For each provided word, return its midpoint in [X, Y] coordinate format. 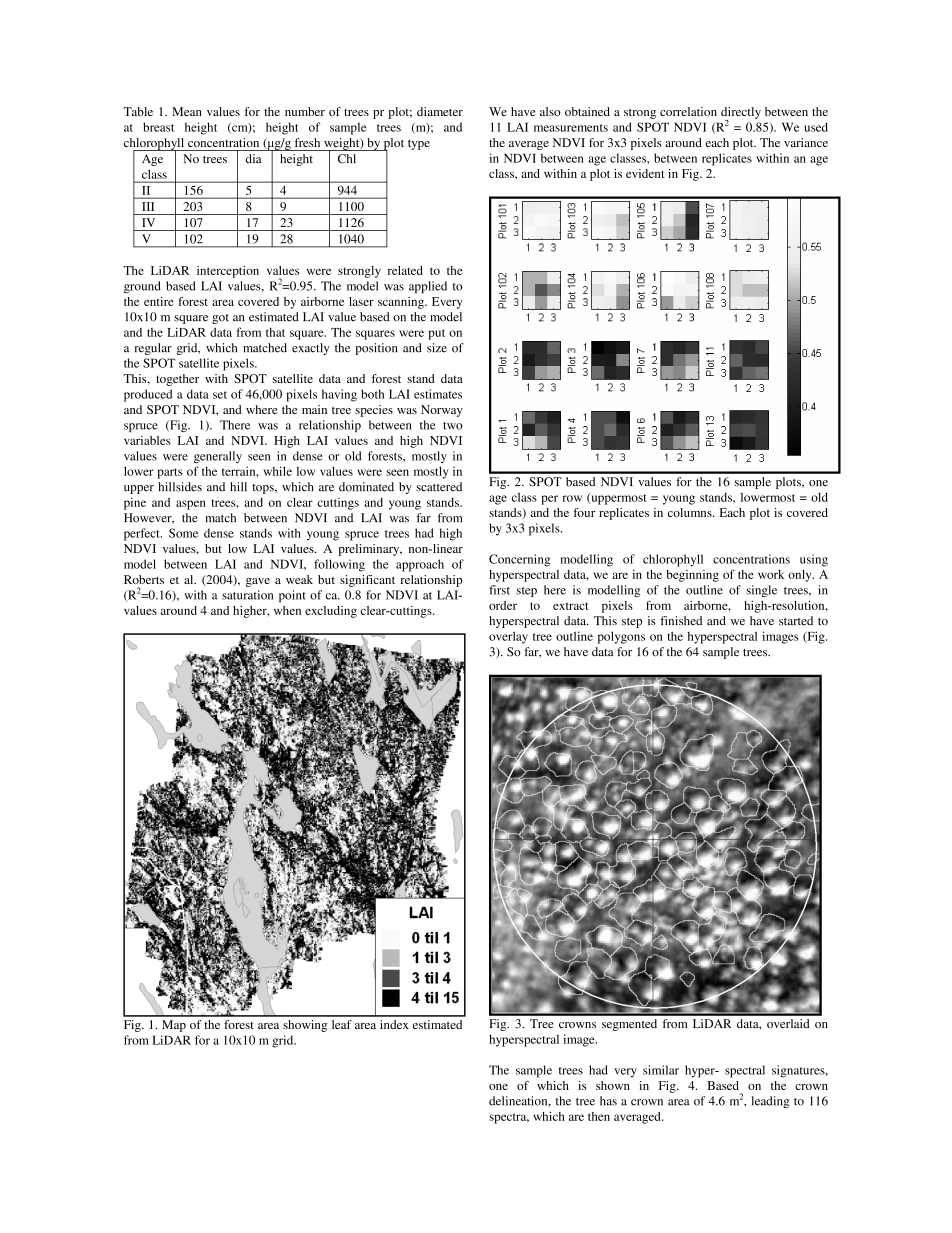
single [761, 591]
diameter [440, 111]
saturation [247, 595]
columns [691, 512]
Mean [187, 111]
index [394, 1024]
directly [741, 114]
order [503, 605]
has [608, 1101]
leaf [342, 1024]
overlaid [788, 1023]
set [220, 395]
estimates [438, 394]
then [599, 1116]
